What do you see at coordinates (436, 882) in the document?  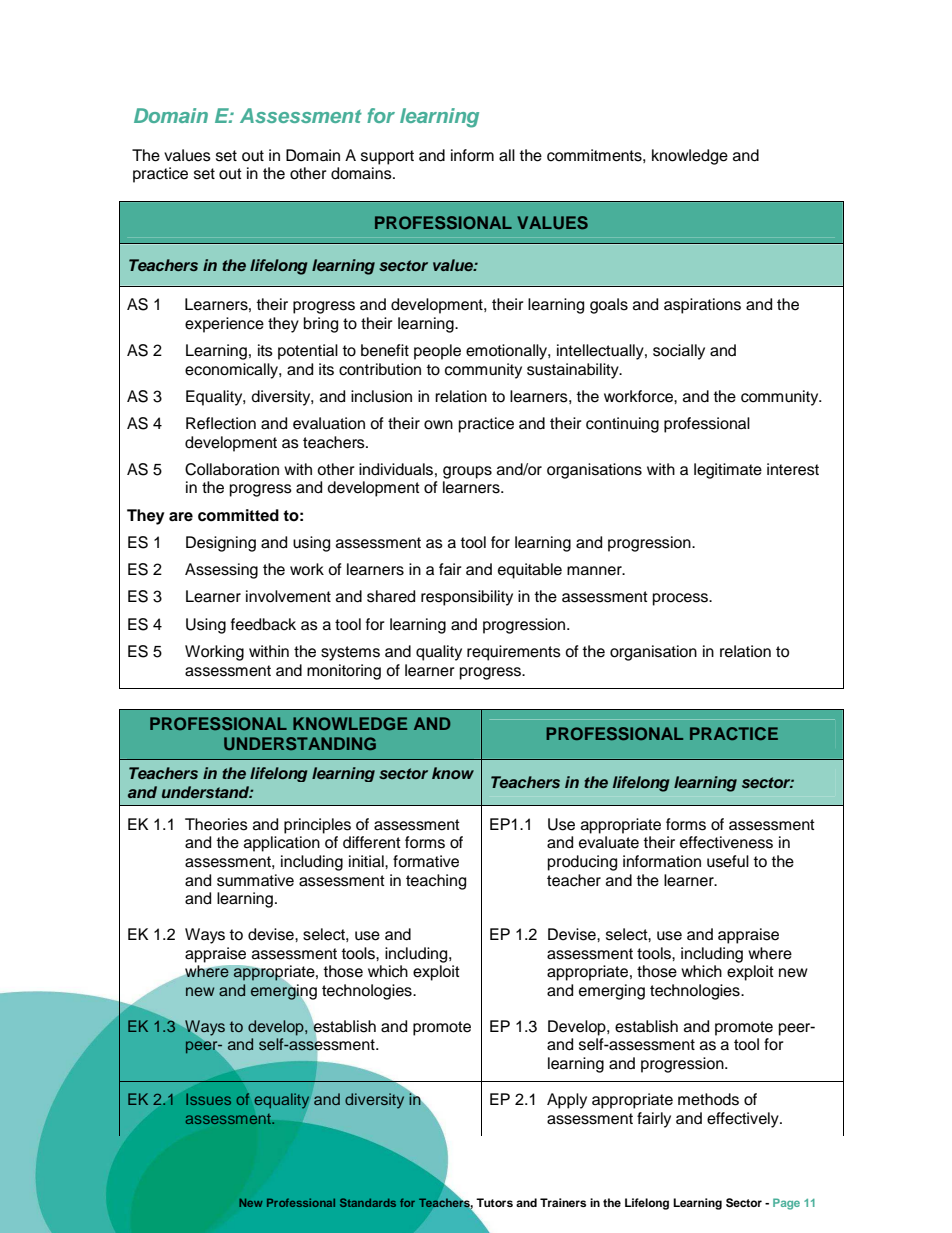 I see `teaching` at bounding box center [436, 882].
